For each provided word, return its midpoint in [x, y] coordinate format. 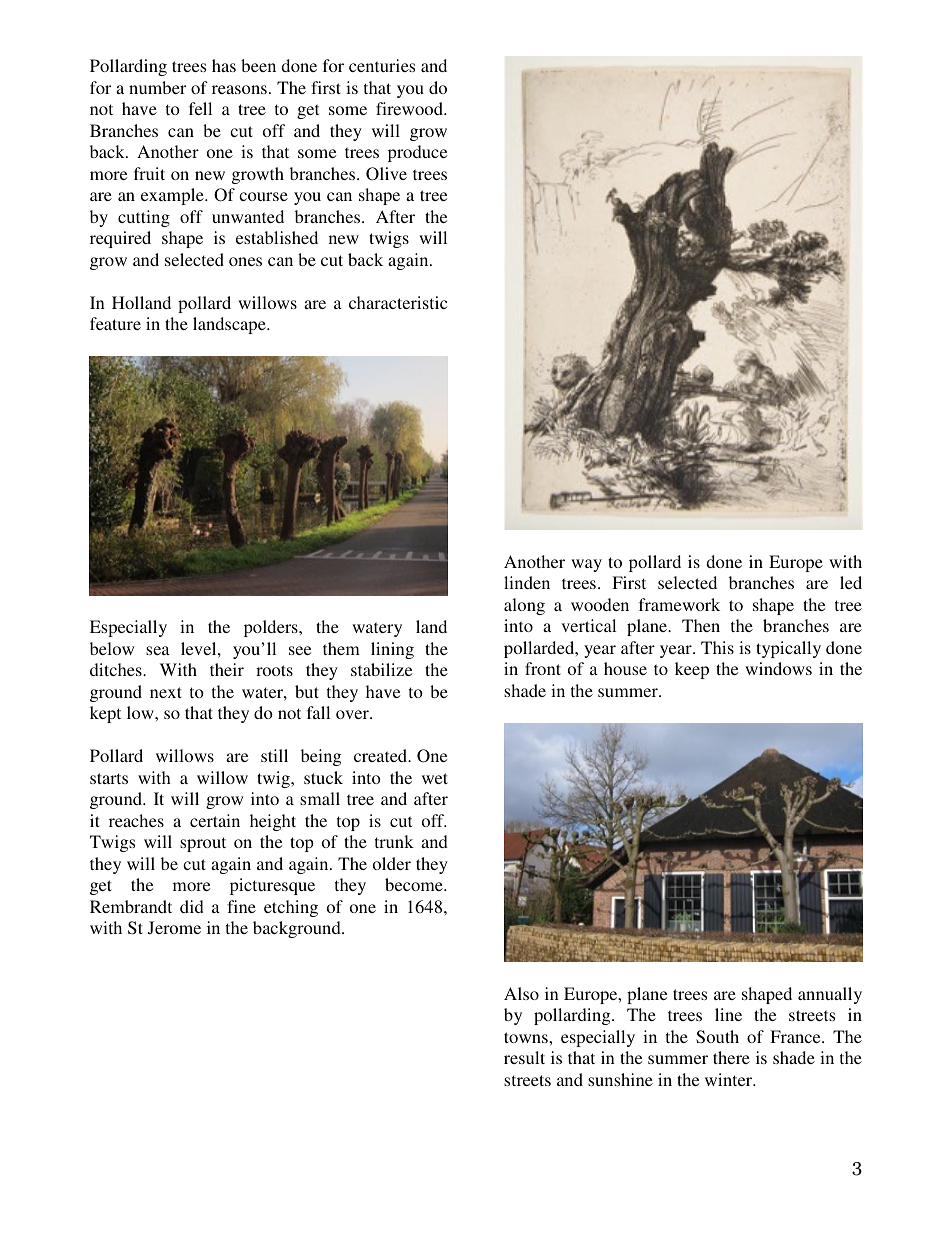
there [731, 1057]
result [524, 1057]
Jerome [174, 928]
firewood [410, 108]
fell [200, 108]
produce [417, 153]
